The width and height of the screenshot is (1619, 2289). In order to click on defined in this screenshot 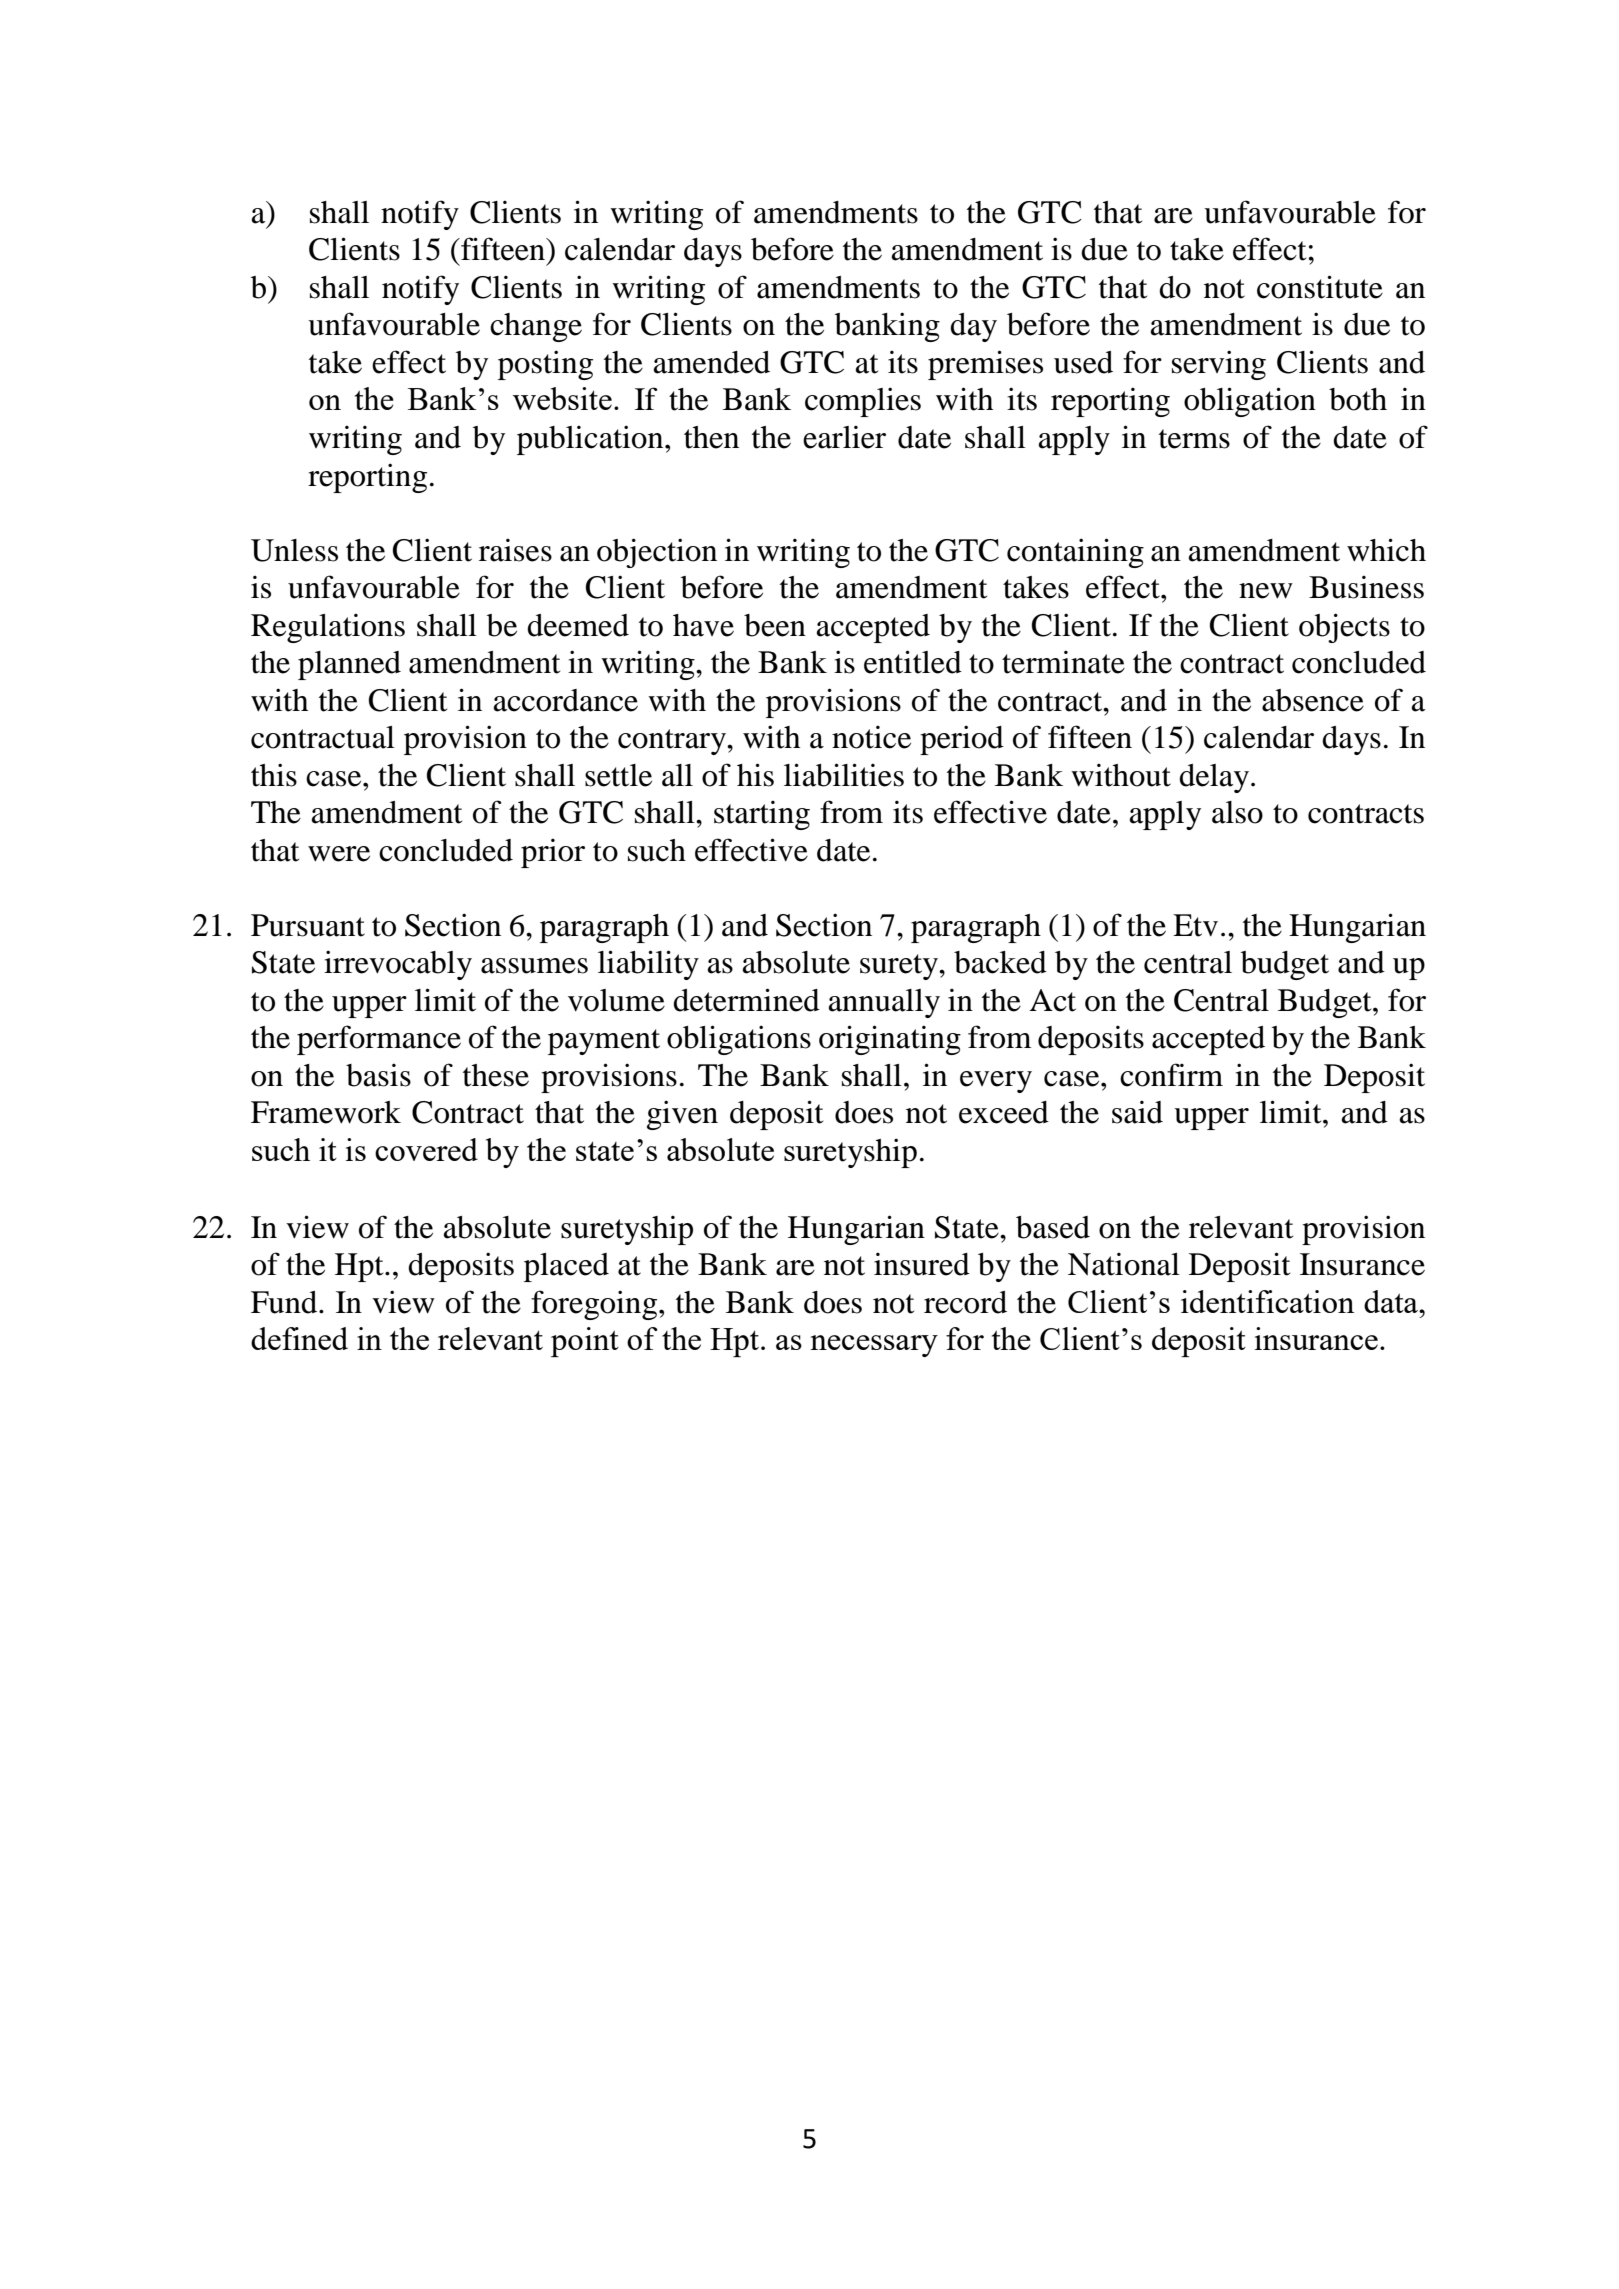, I will do `click(299, 1338)`.
